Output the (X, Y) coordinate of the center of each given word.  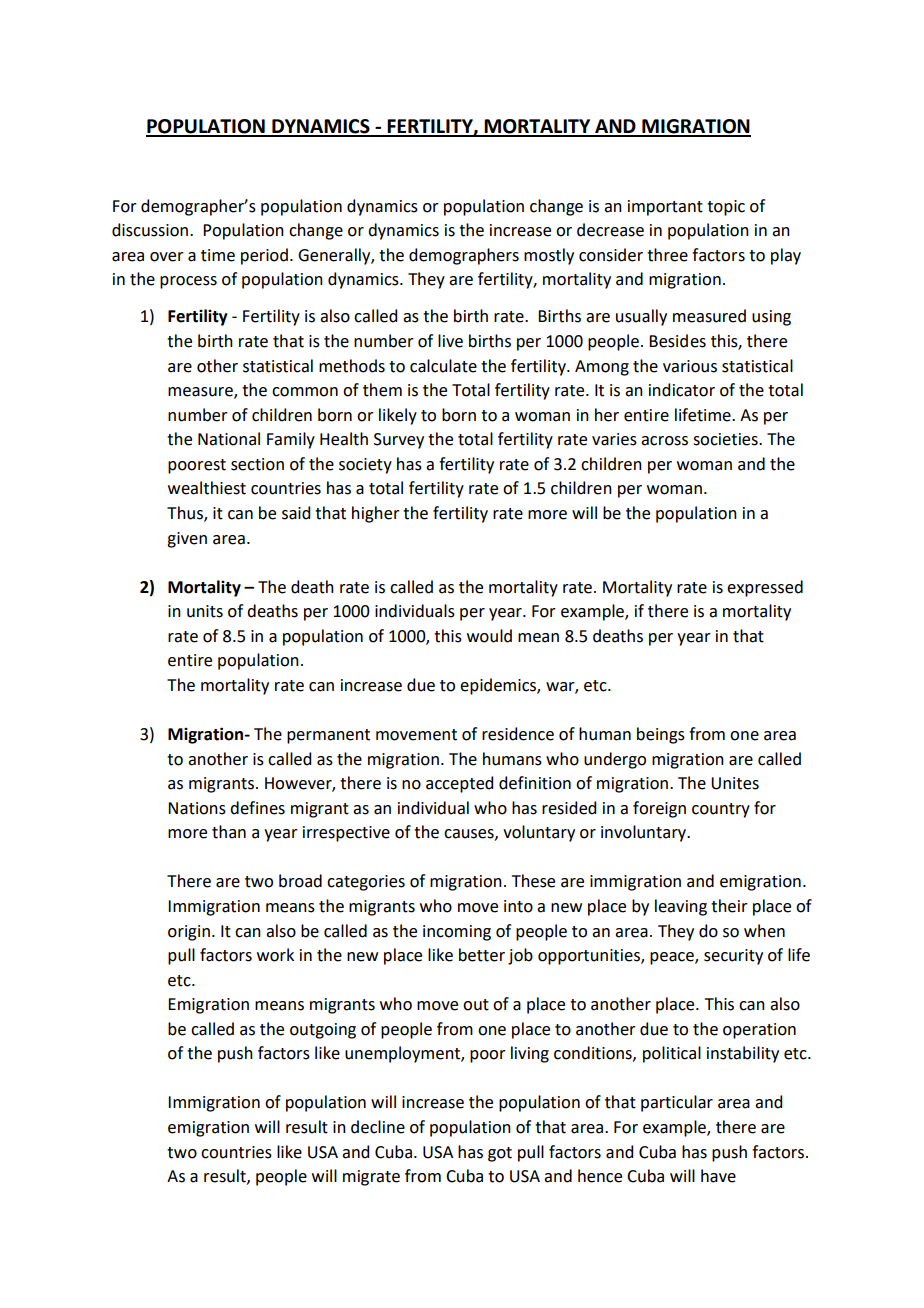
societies (726, 439)
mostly (549, 256)
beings (661, 735)
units (205, 611)
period (264, 256)
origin (189, 933)
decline (378, 1127)
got (500, 1154)
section (257, 464)
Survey (399, 441)
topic (726, 208)
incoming (457, 933)
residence (518, 734)
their (729, 906)
